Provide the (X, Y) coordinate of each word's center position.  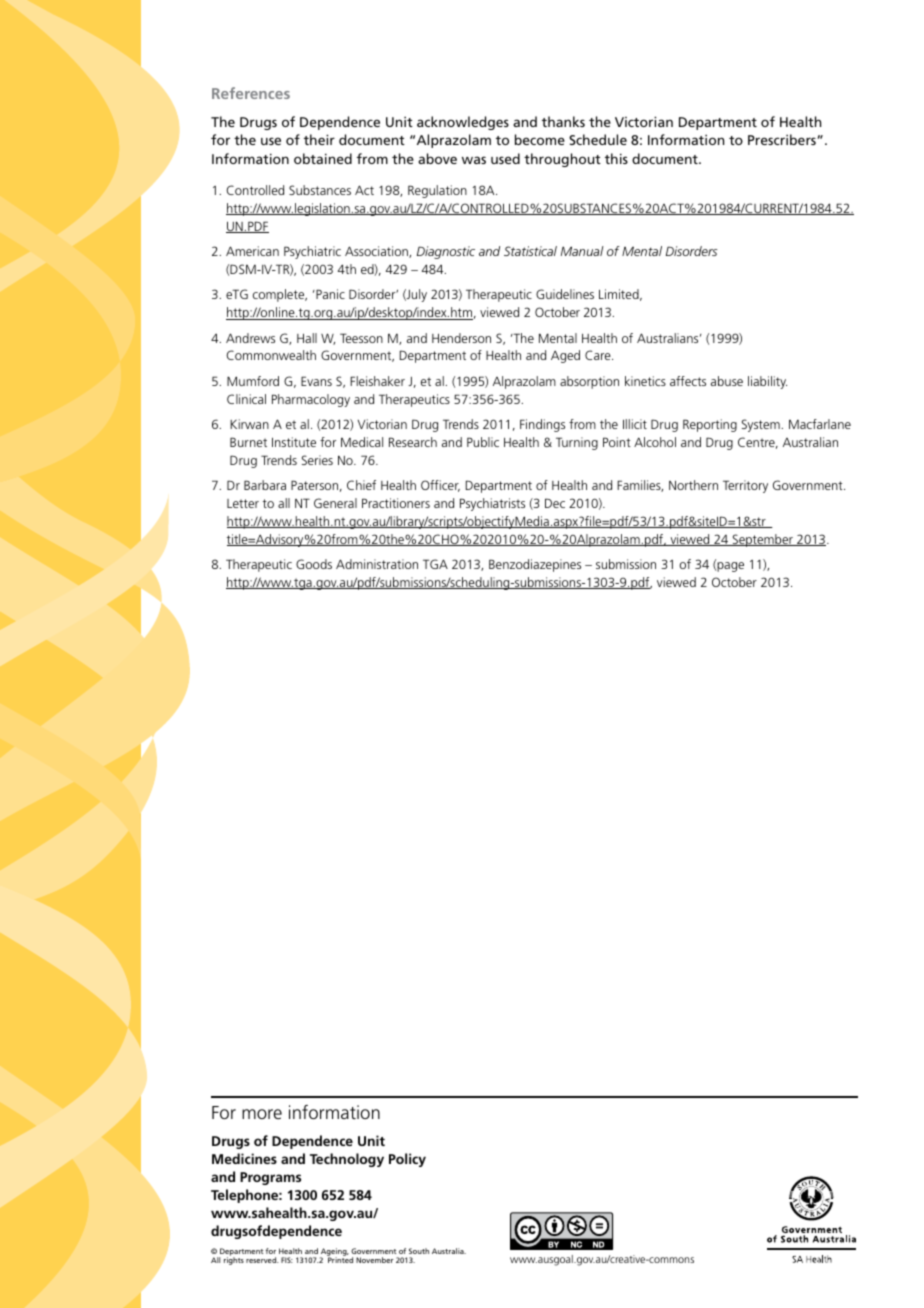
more (262, 1114)
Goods (314, 564)
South (419, 1251)
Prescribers (783, 139)
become (540, 139)
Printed (340, 1260)
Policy (407, 1160)
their (319, 139)
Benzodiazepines (535, 565)
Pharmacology (311, 400)
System (762, 425)
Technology (347, 1160)
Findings (542, 425)
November (375, 1260)
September (763, 540)
